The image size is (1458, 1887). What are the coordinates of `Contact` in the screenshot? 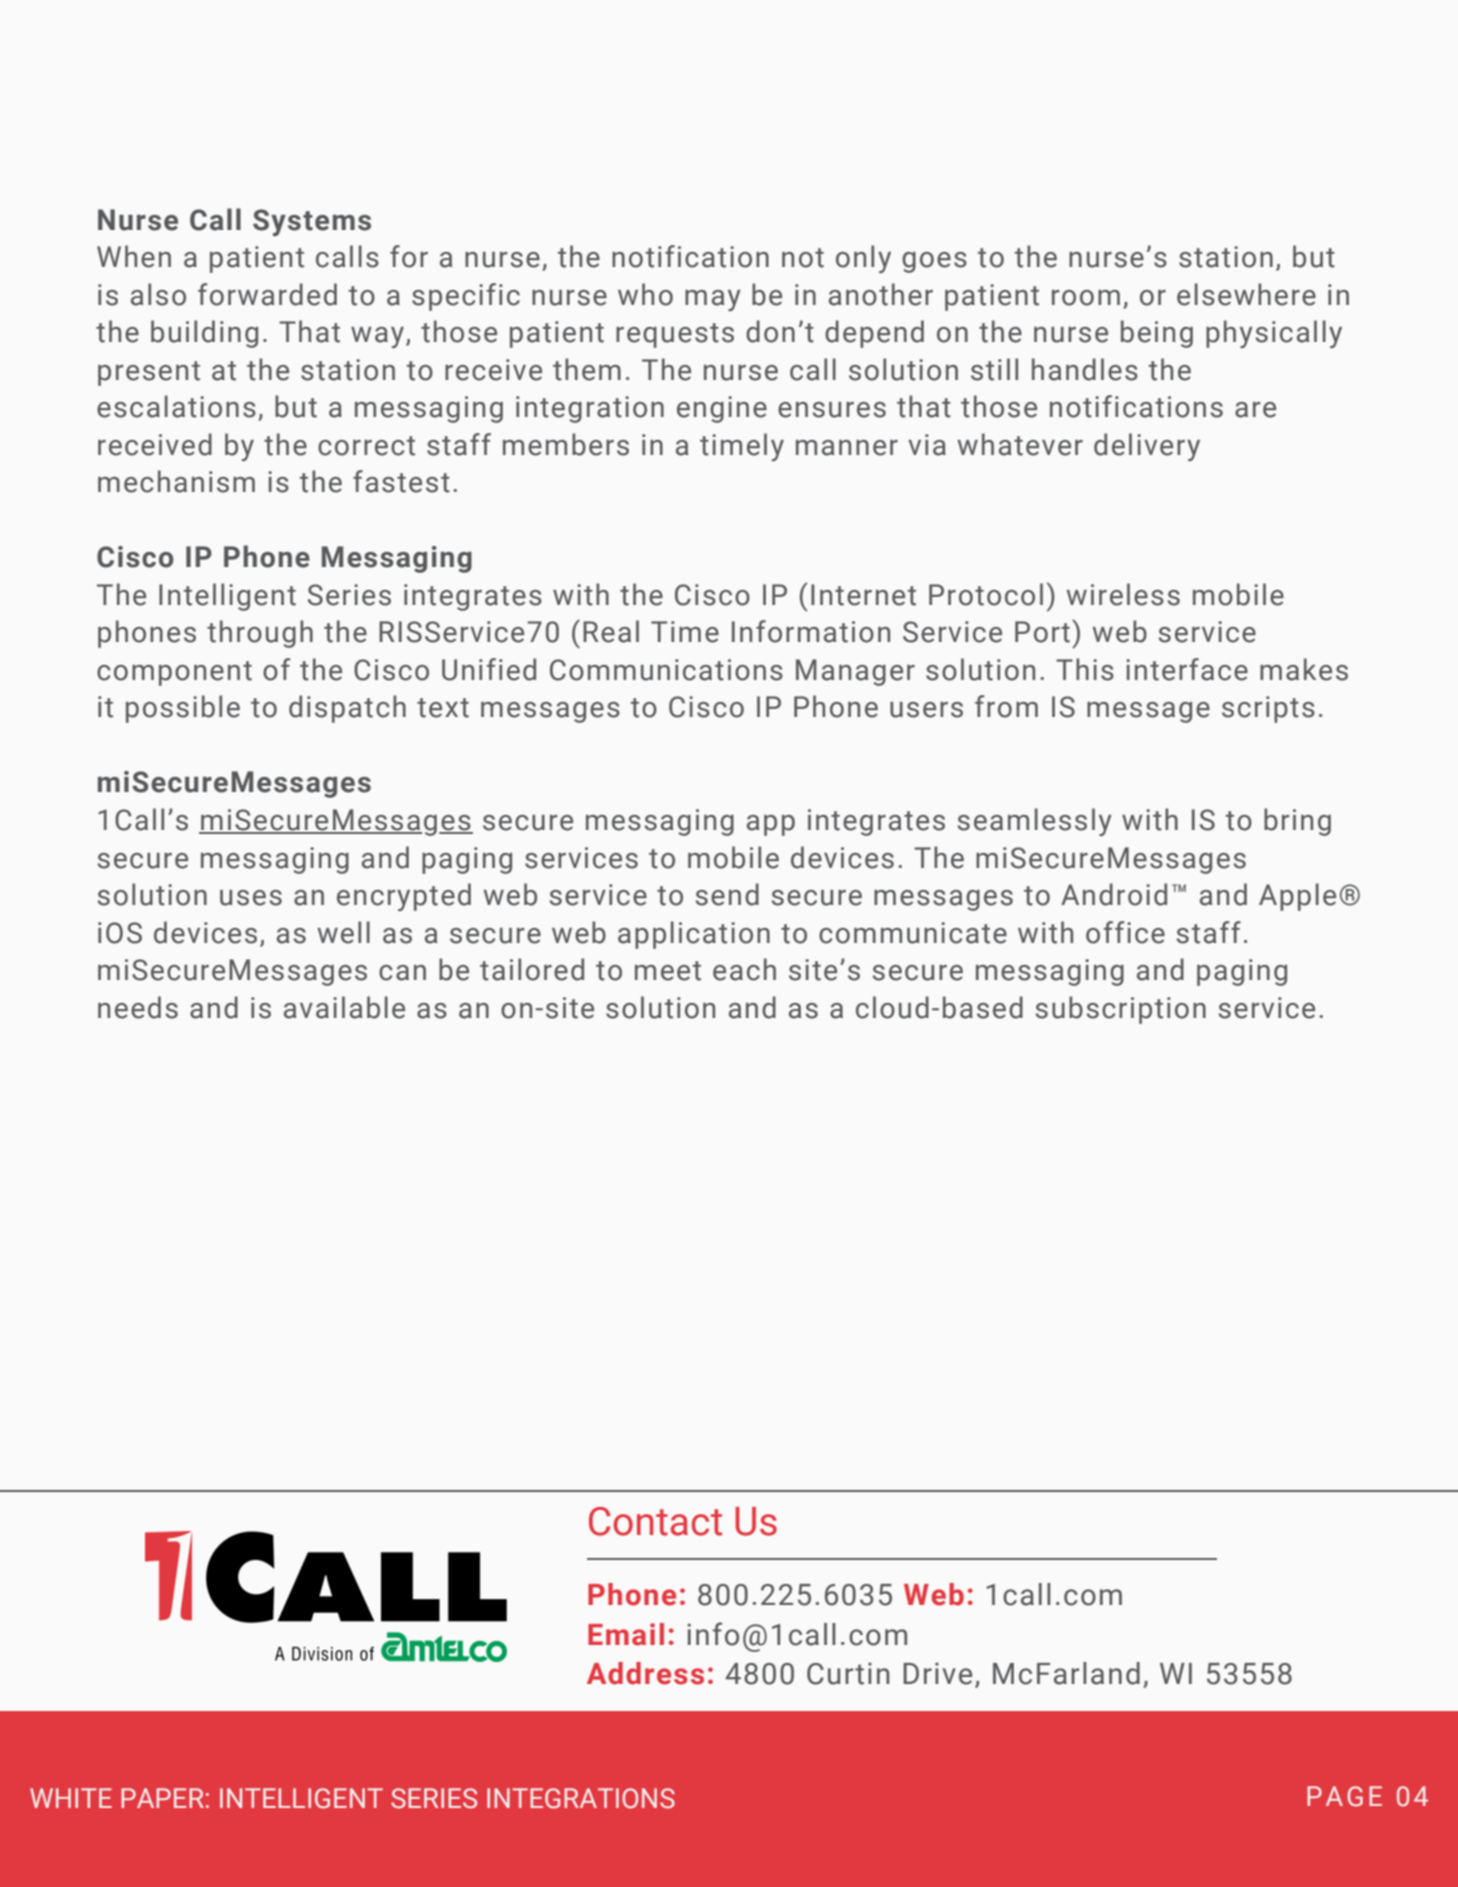 It's located at (655, 1521).
